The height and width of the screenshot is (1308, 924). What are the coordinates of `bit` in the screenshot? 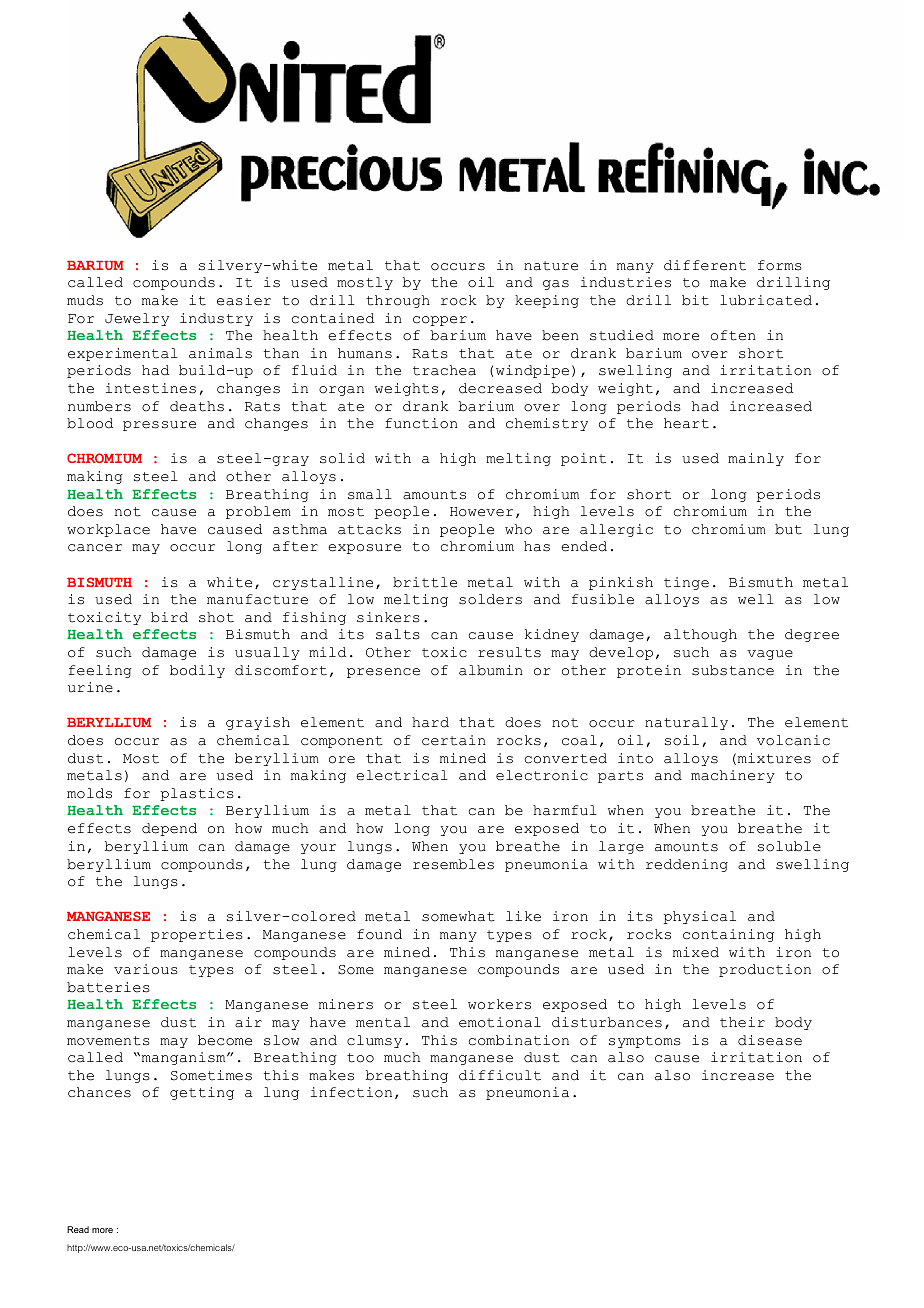 It's located at (695, 300).
